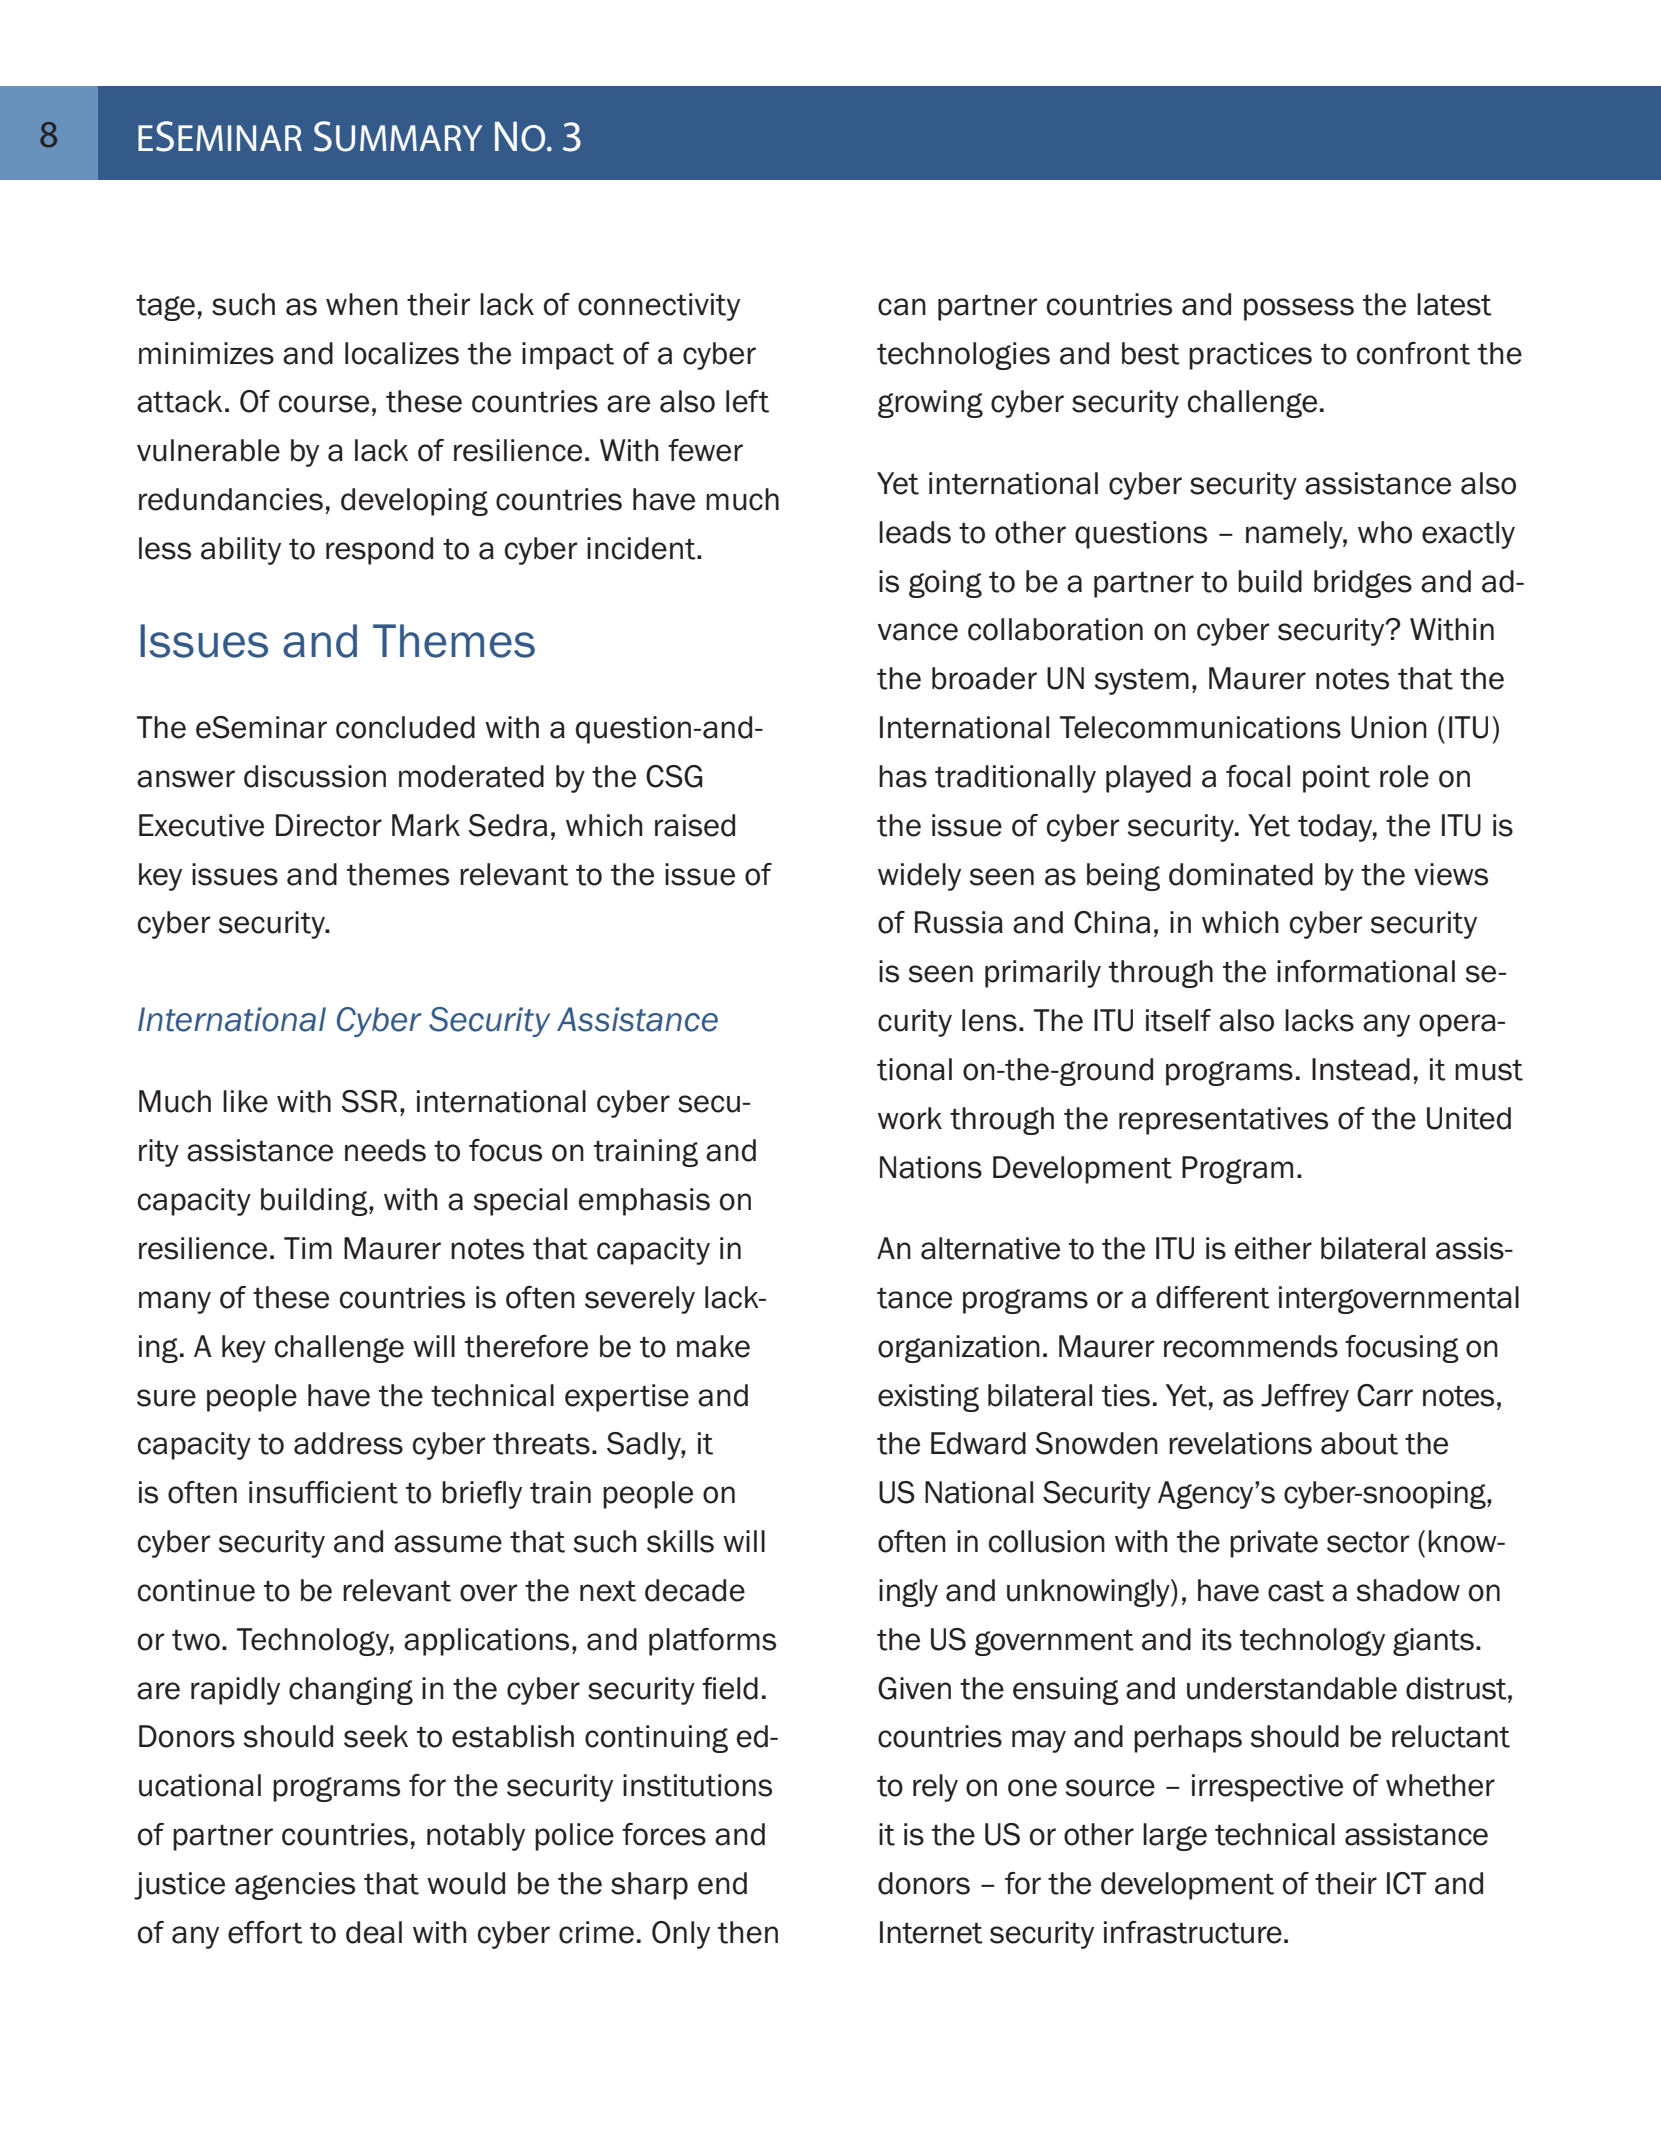 The height and width of the image is (2149, 1661). What do you see at coordinates (348, 1443) in the image?
I see `address` at bounding box center [348, 1443].
